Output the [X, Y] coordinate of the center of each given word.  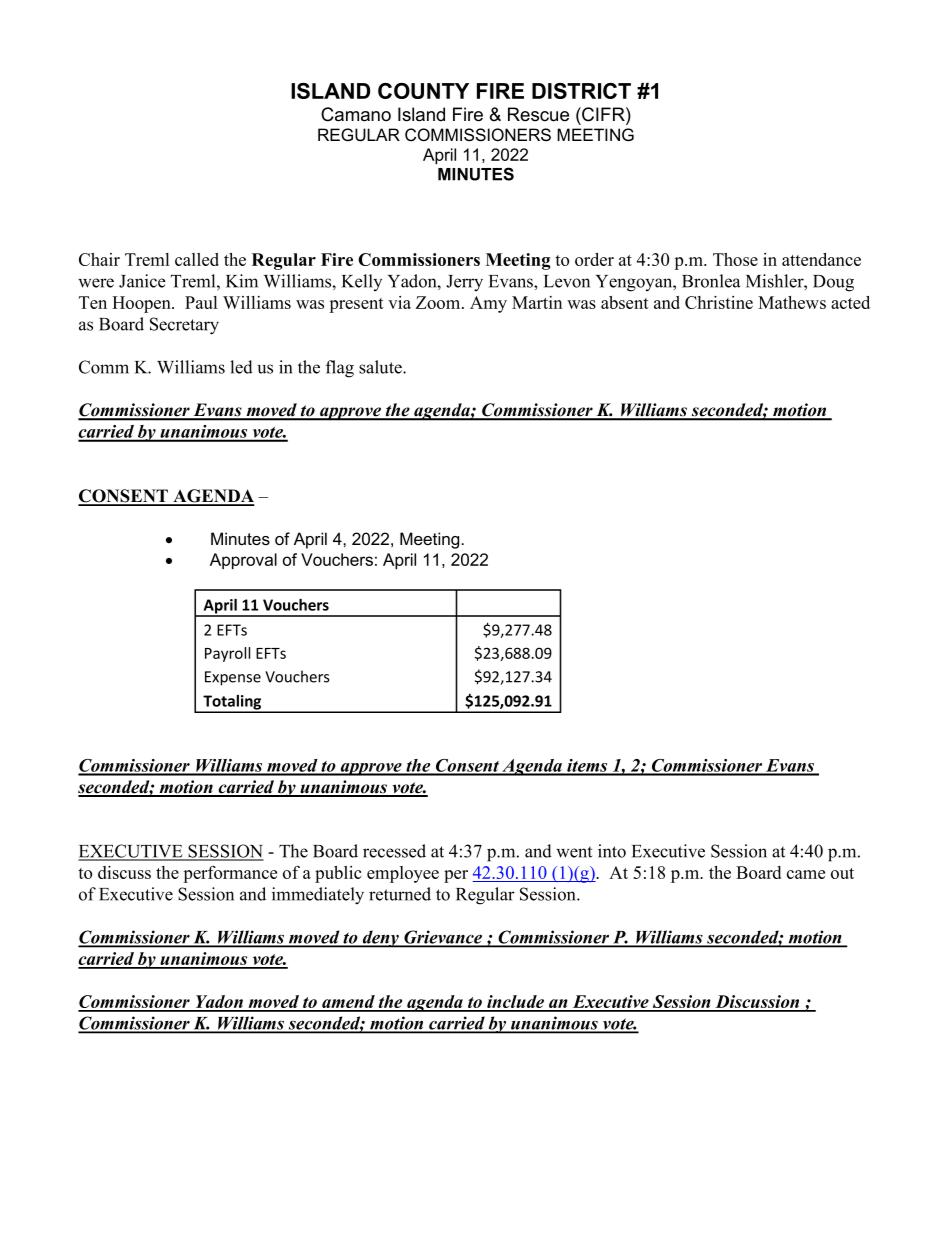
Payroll [227, 654]
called [197, 259]
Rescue [538, 114]
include [516, 1003]
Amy [488, 304]
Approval [243, 561]
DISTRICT [581, 91]
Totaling [232, 703]
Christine [719, 302]
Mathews [792, 302]
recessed [394, 851]
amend [348, 1003]
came [806, 874]
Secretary [184, 326]
